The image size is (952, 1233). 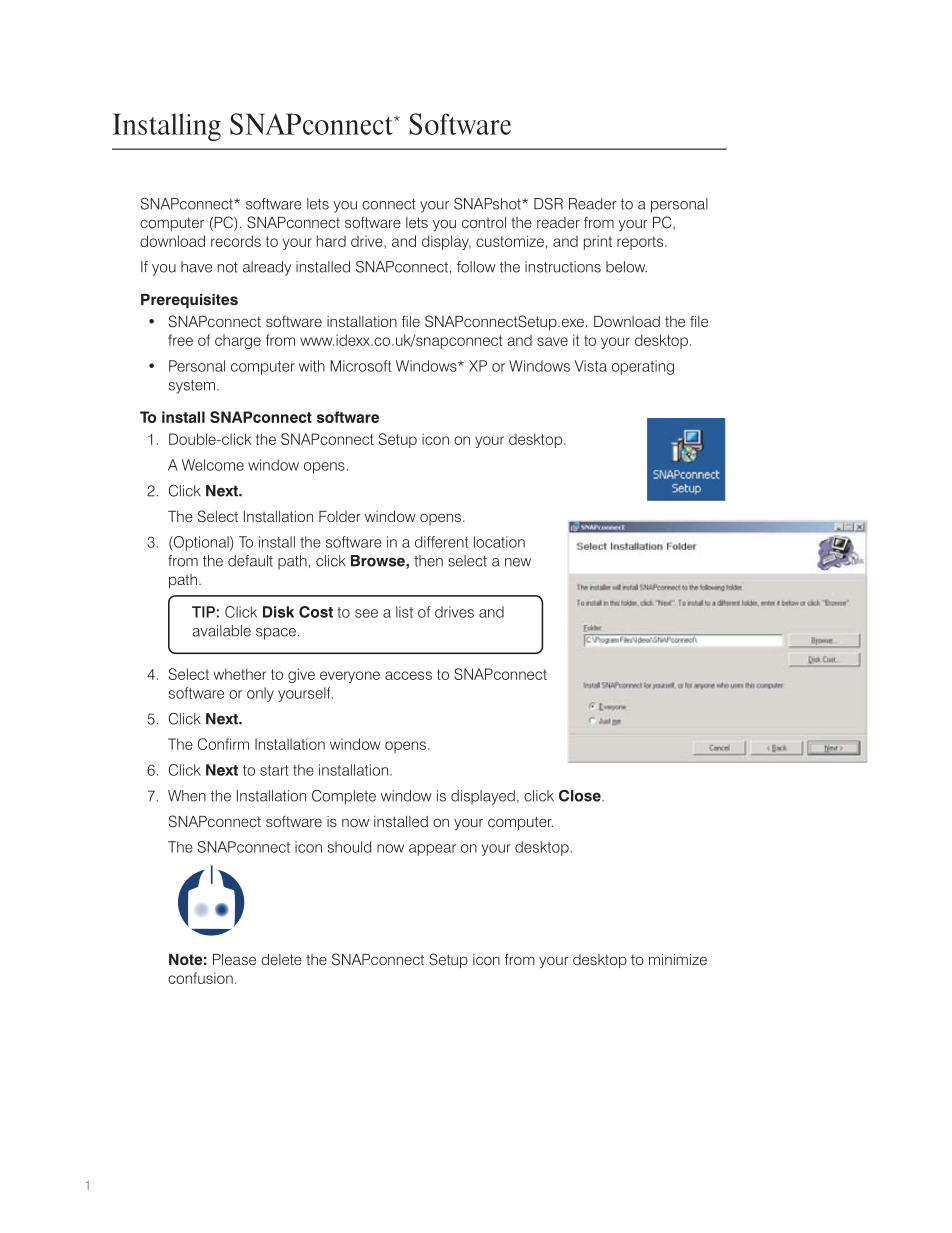 I want to click on new, so click(x=518, y=562).
